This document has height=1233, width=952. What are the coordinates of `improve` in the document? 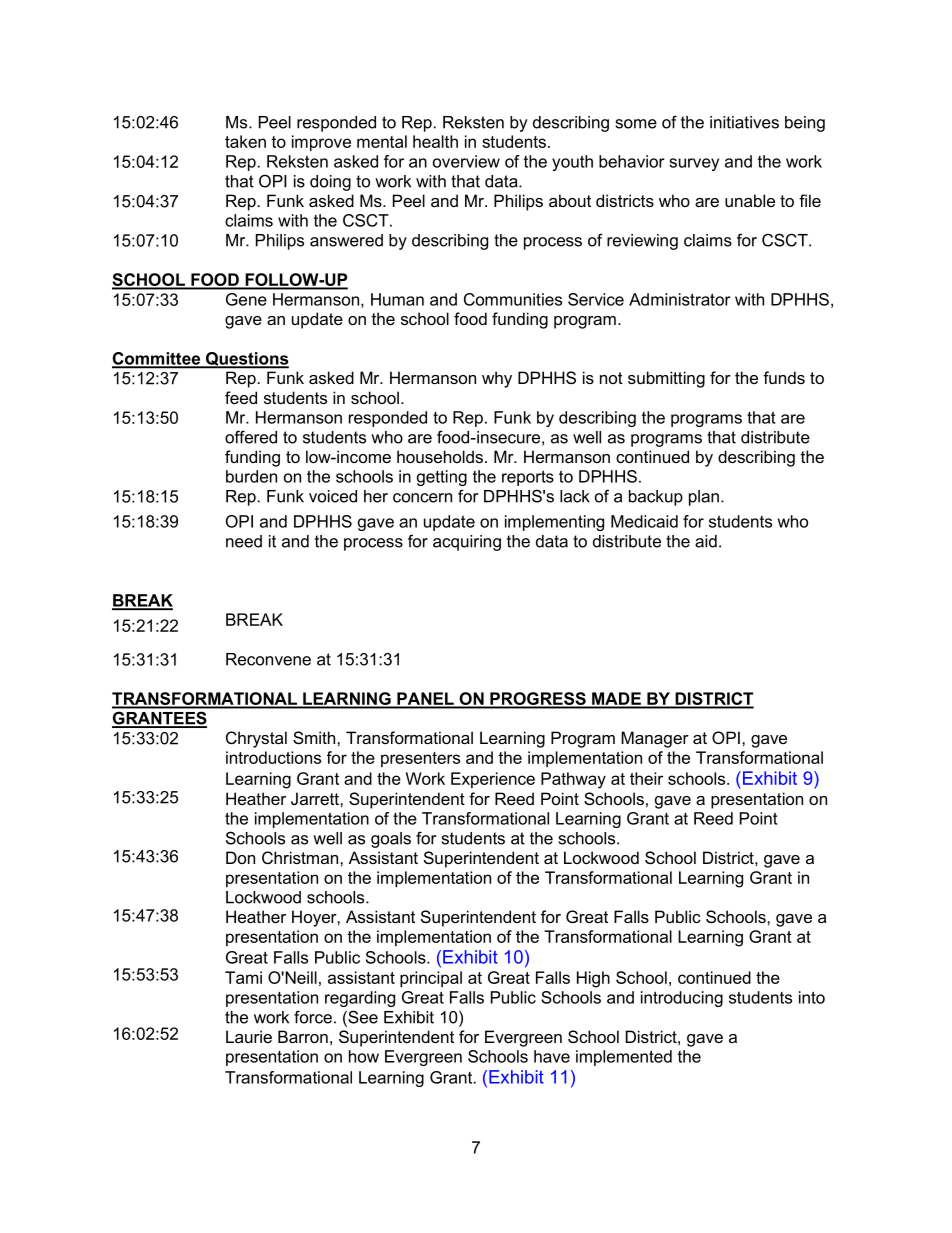 It's located at (321, 143).
